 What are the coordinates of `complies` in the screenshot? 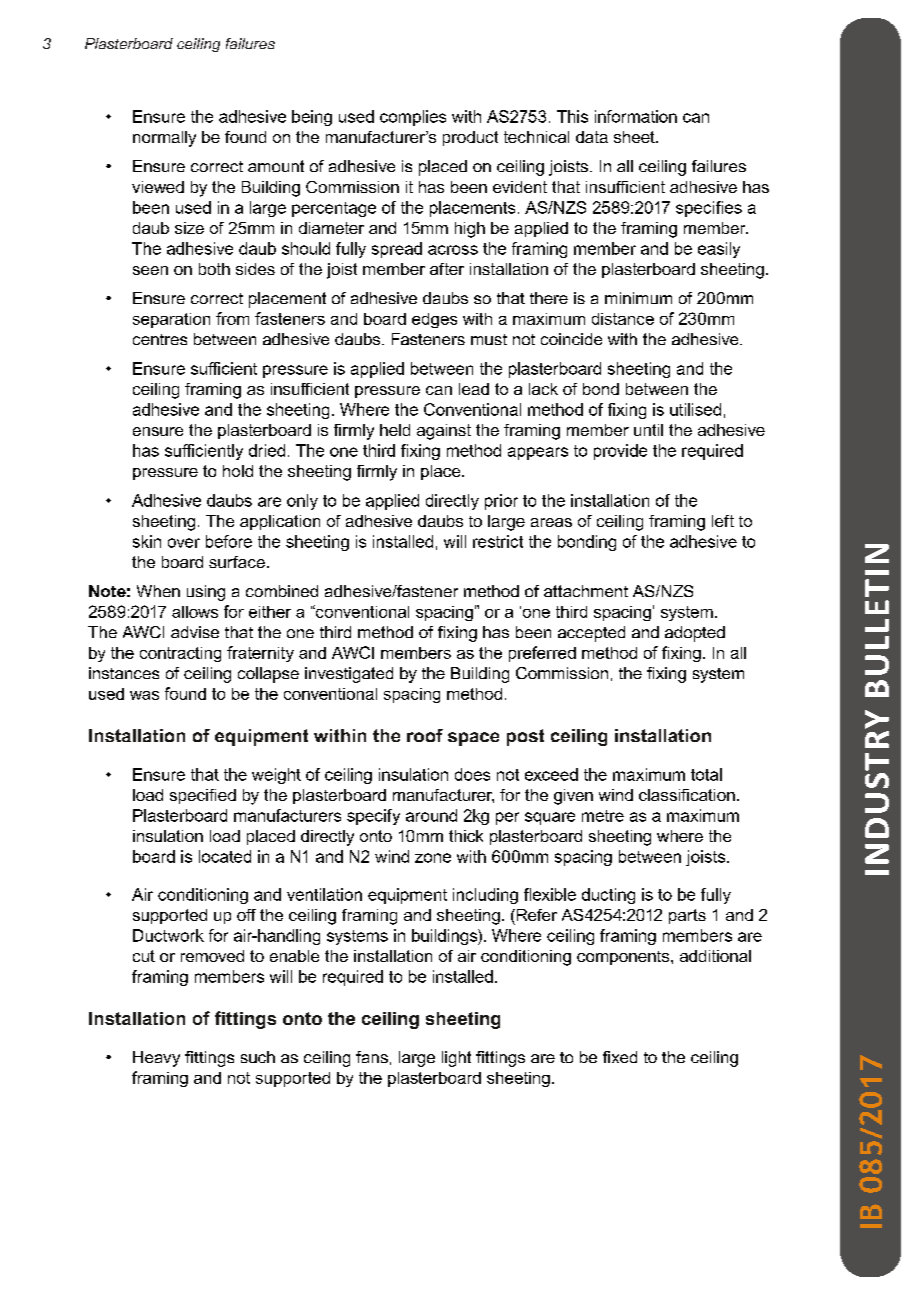 It's located at (413, 118).
